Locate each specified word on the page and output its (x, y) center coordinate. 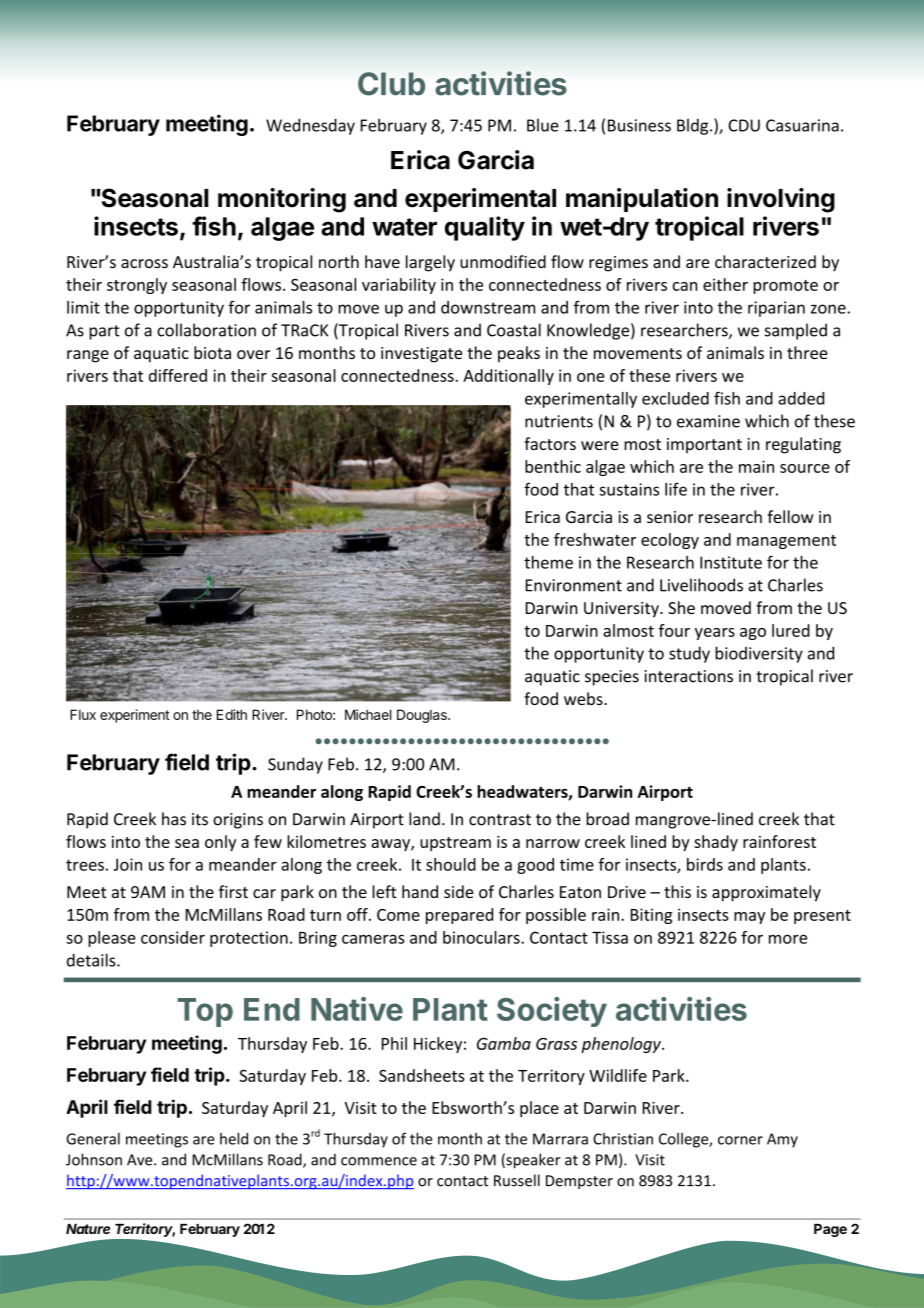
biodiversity (759, 654)
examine (708, 421)
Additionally (508, 377)
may (749, 918)
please (112, 939)
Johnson (94, 1159)
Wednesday (310, 126)
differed (178, 375)
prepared (459, 916)
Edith (232, 714)
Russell (517, 1180)
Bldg (694, 126)
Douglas (423, 716)
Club (391, 84)
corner (740, 1140)
